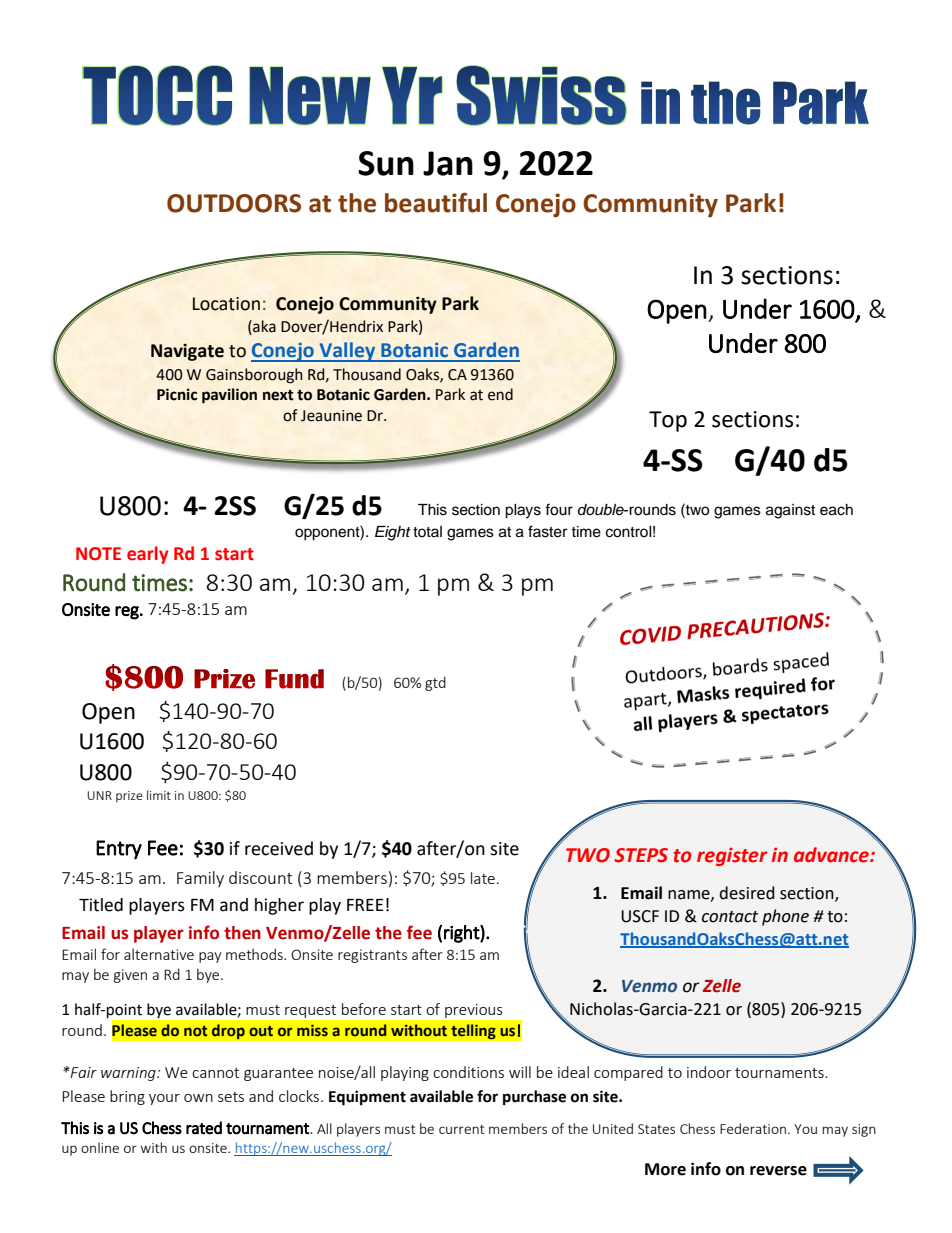  I want to click on register, so click(732, 856).
